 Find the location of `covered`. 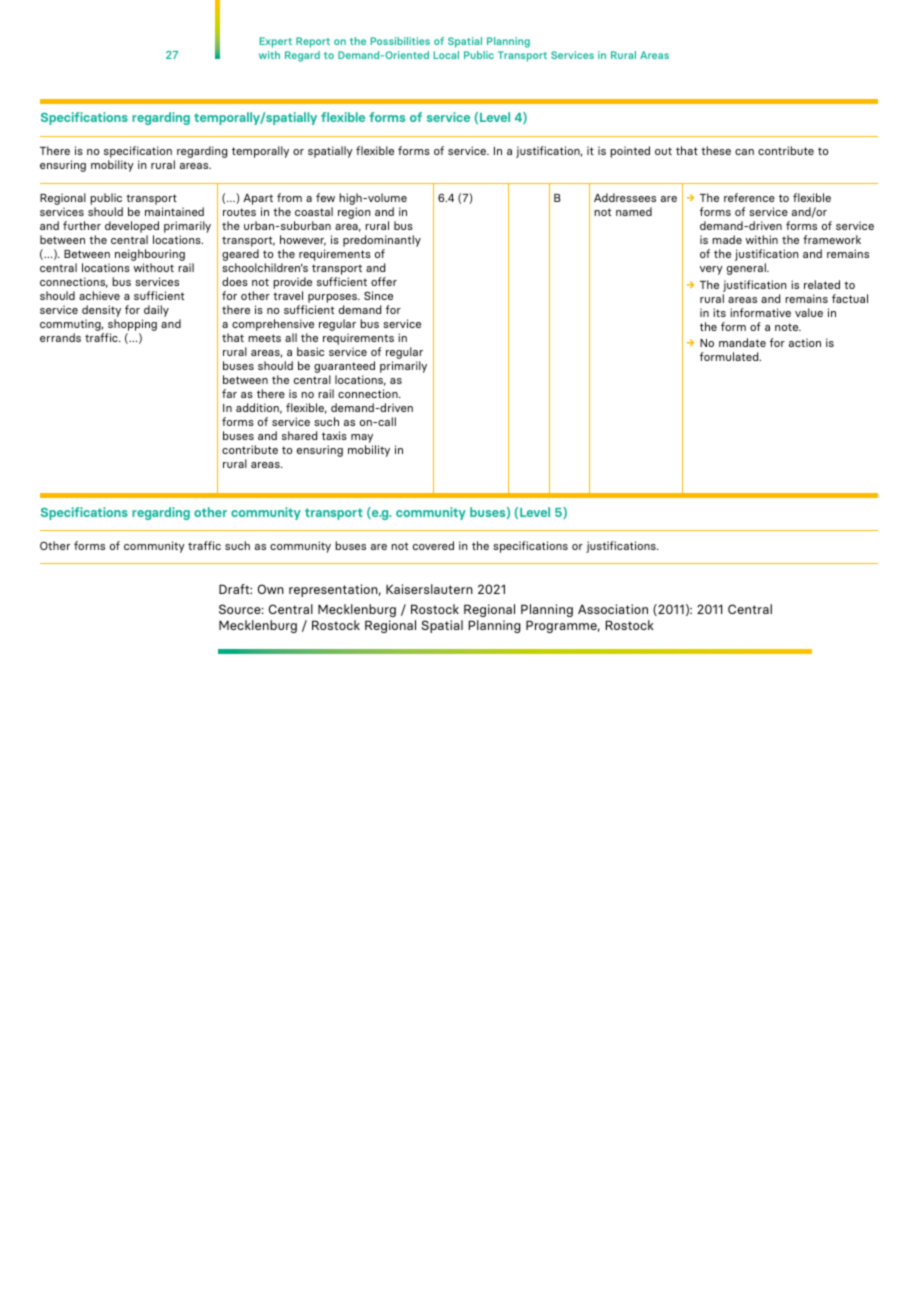

covered is located at coordinates (433, 545).
